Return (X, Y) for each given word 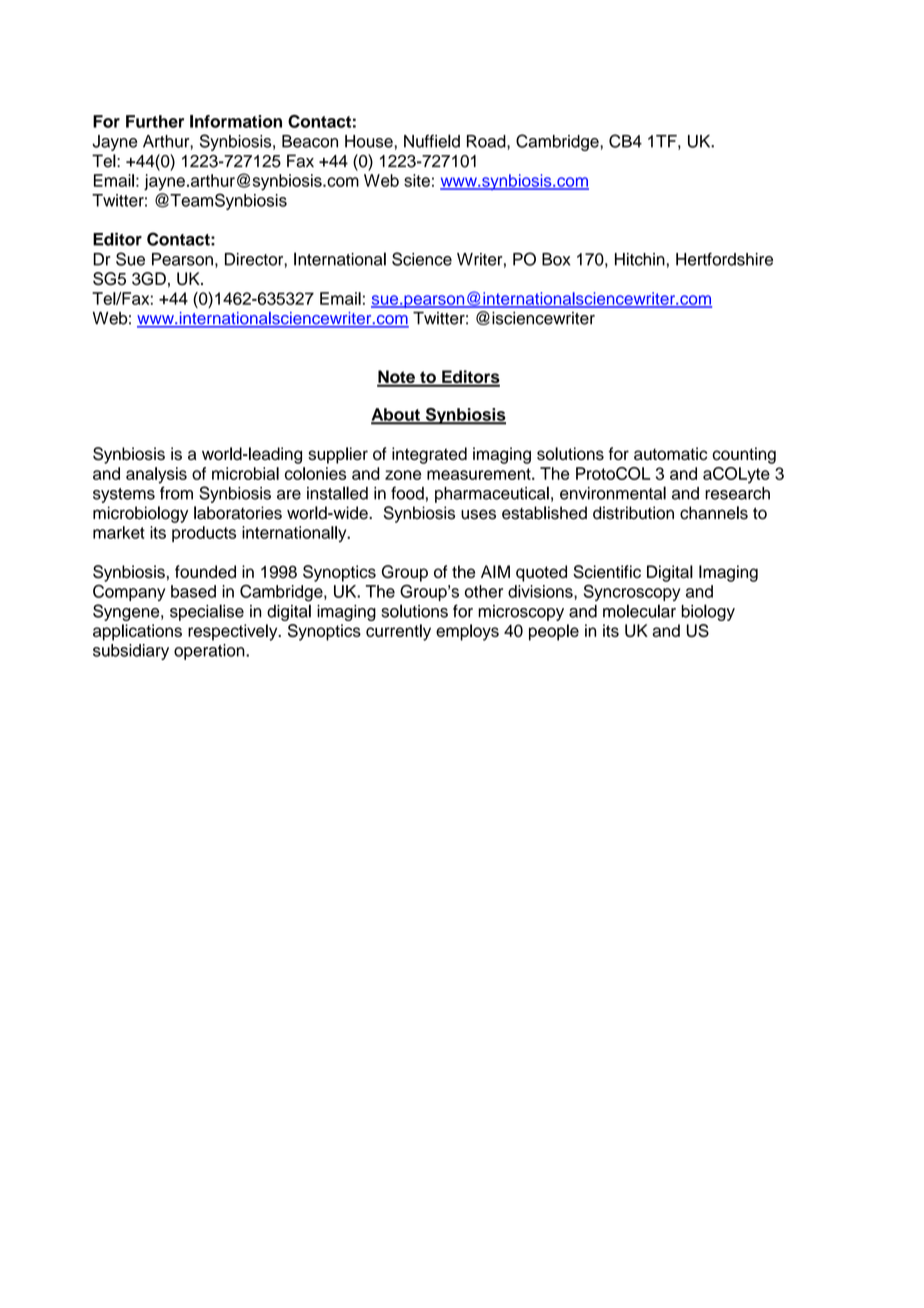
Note (397, 378)
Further (155, 121)
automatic (670, 453)
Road (487, 141)
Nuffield (432, 141)
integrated (429, 455)
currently (398, 632)
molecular (639, 611)
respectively (234, 632)
